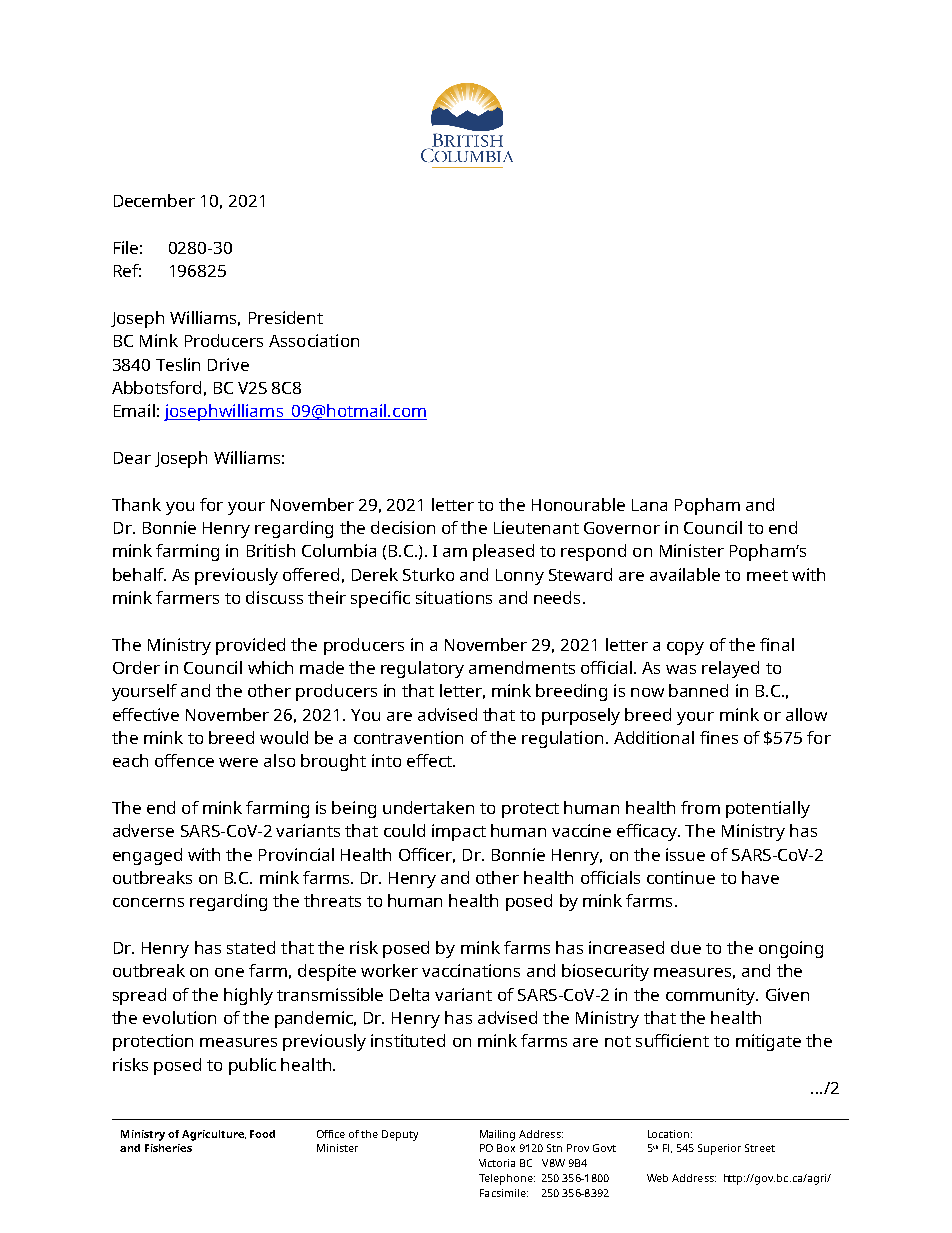  What do you see at coordinates (168, 1148) in the page?
I see `Fisheries` at bounding box center [168, 1148].
